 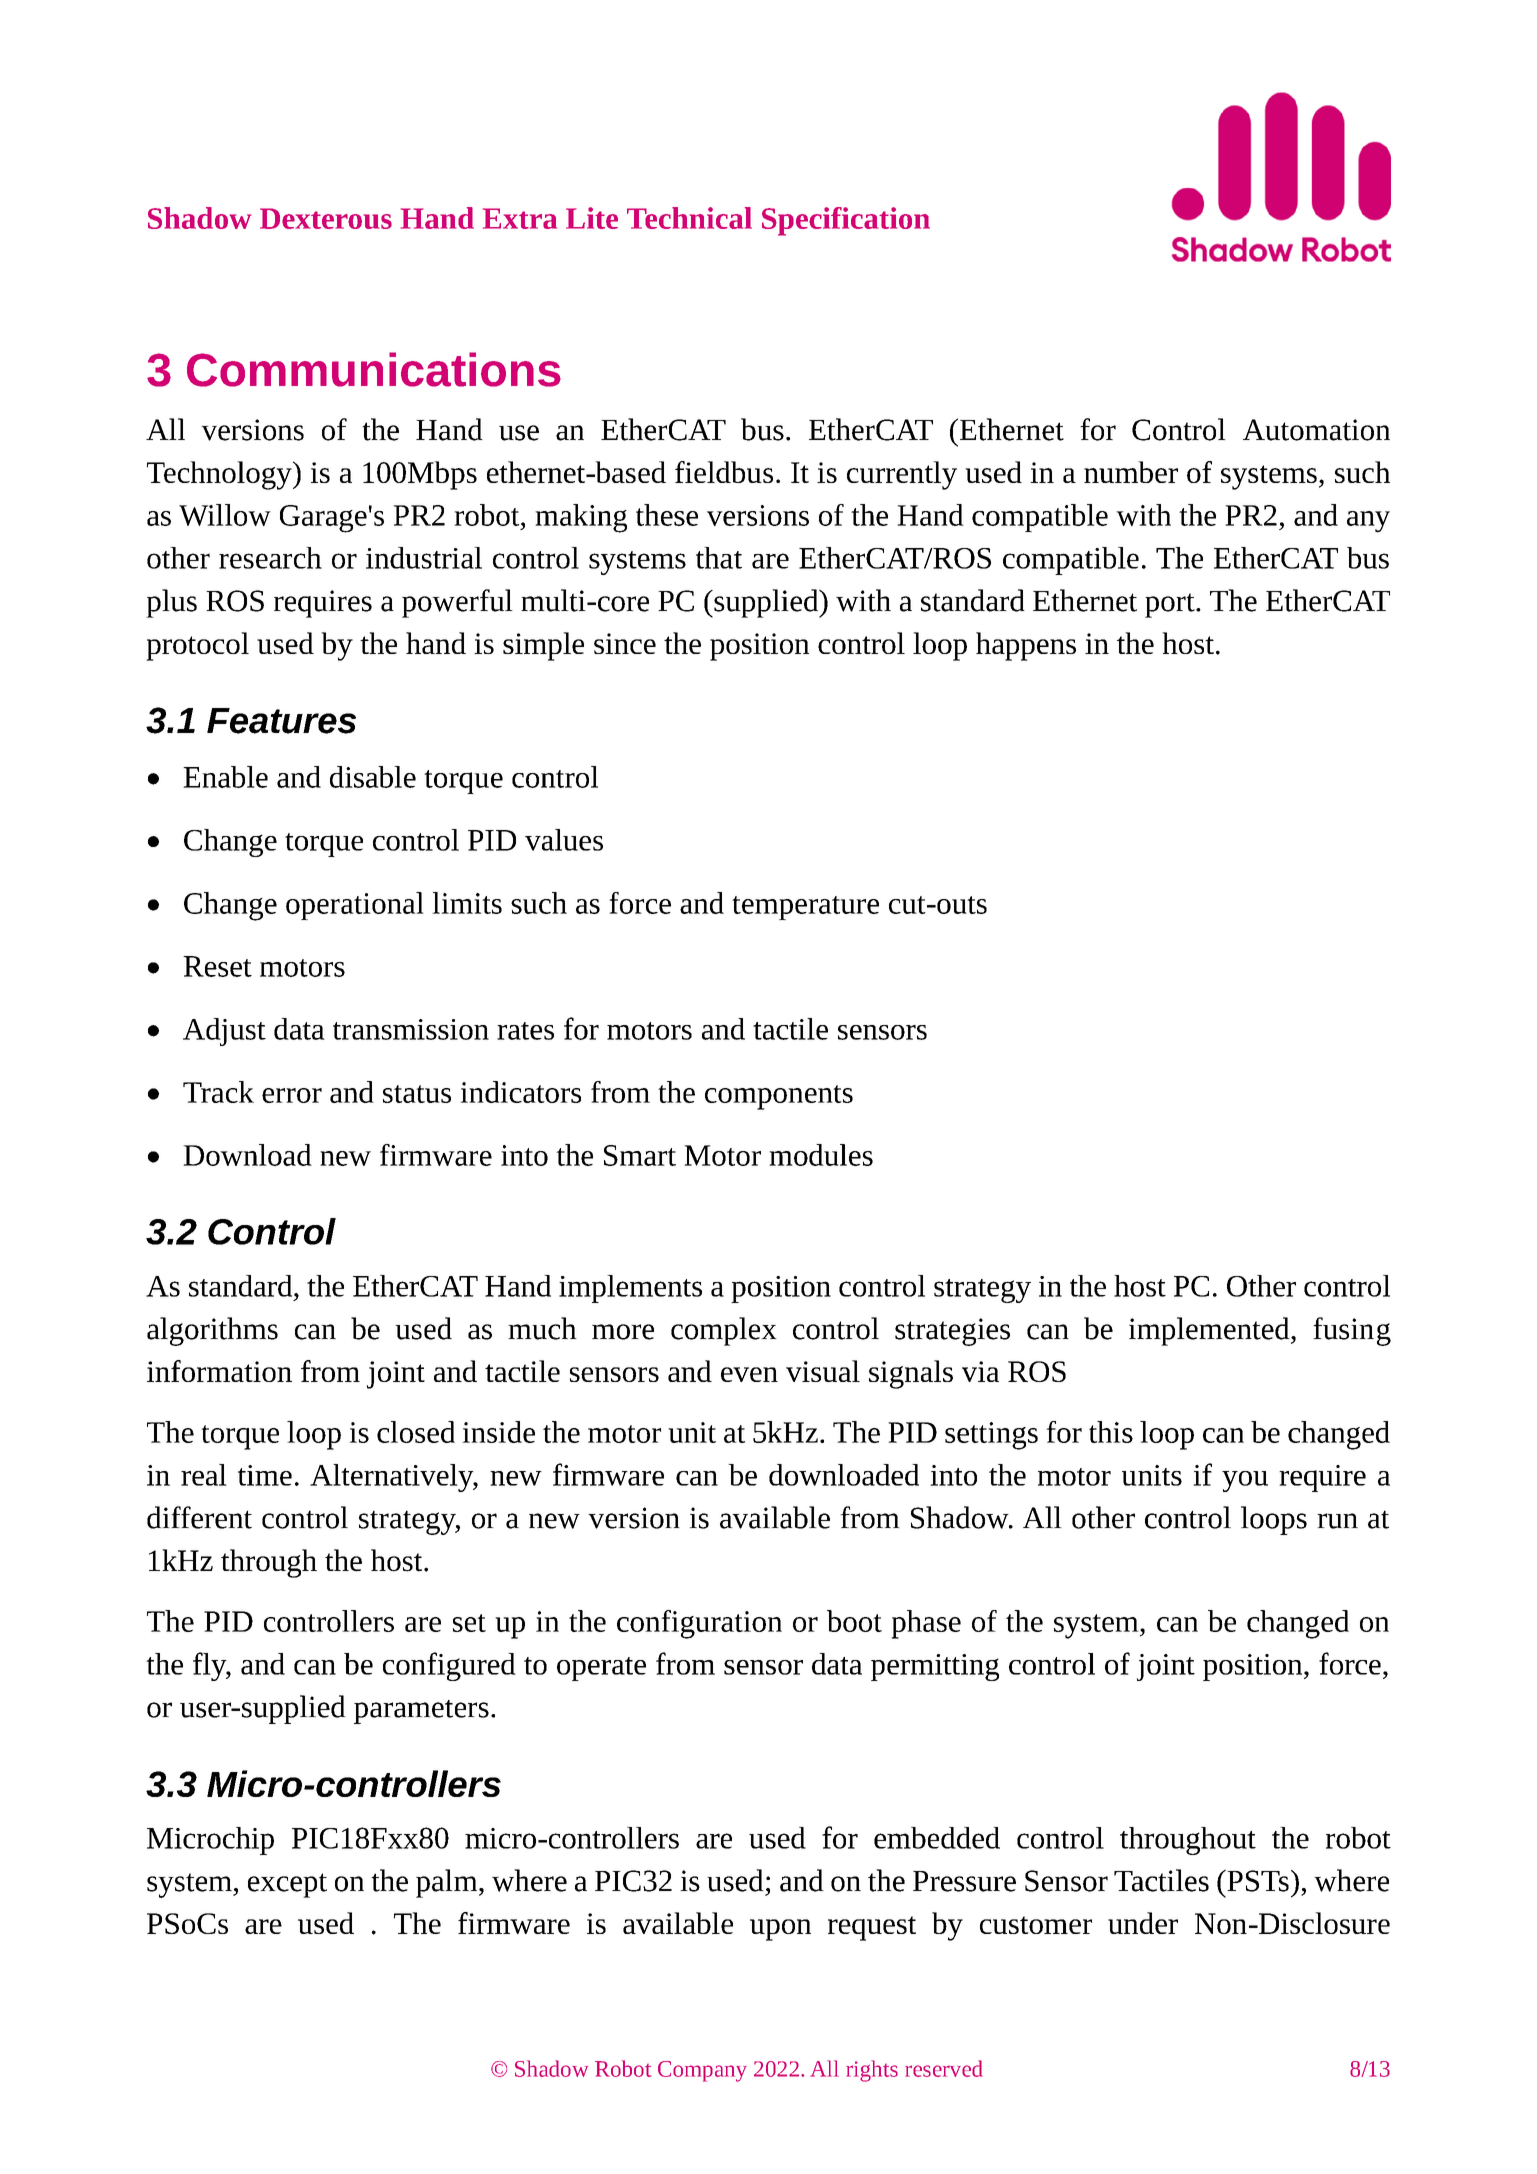 What do you see at coordinates (292, 1095) in the screenshot?
I see `error` at bounding box center [292, 1095].
